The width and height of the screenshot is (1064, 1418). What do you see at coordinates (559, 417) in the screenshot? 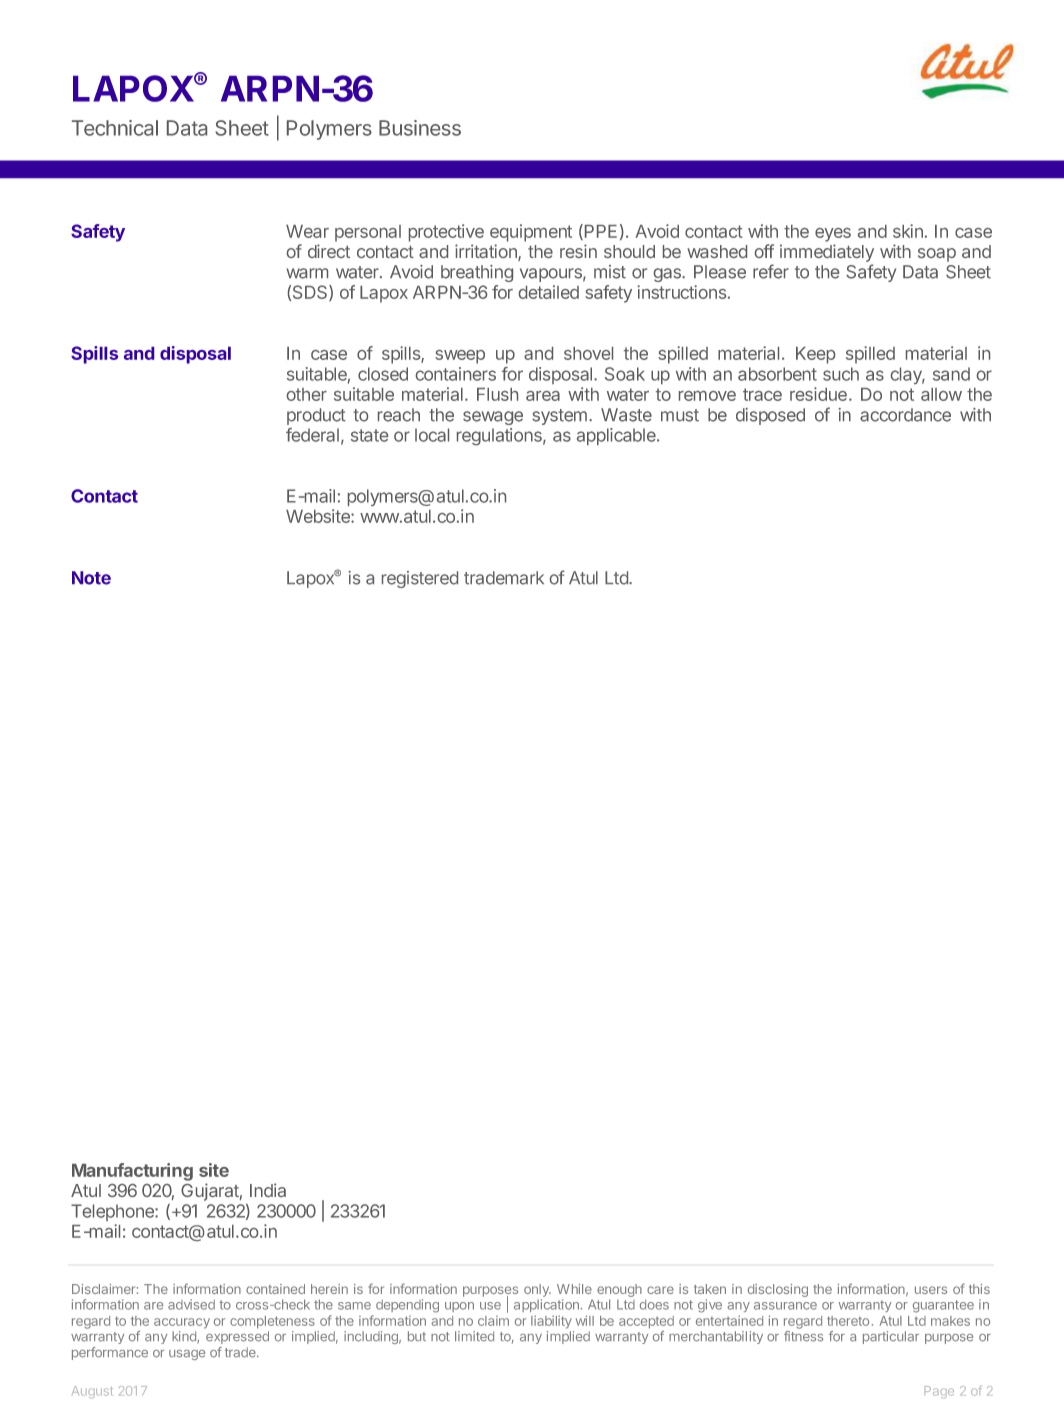
I see `system` at bounding box center [559, 417].
